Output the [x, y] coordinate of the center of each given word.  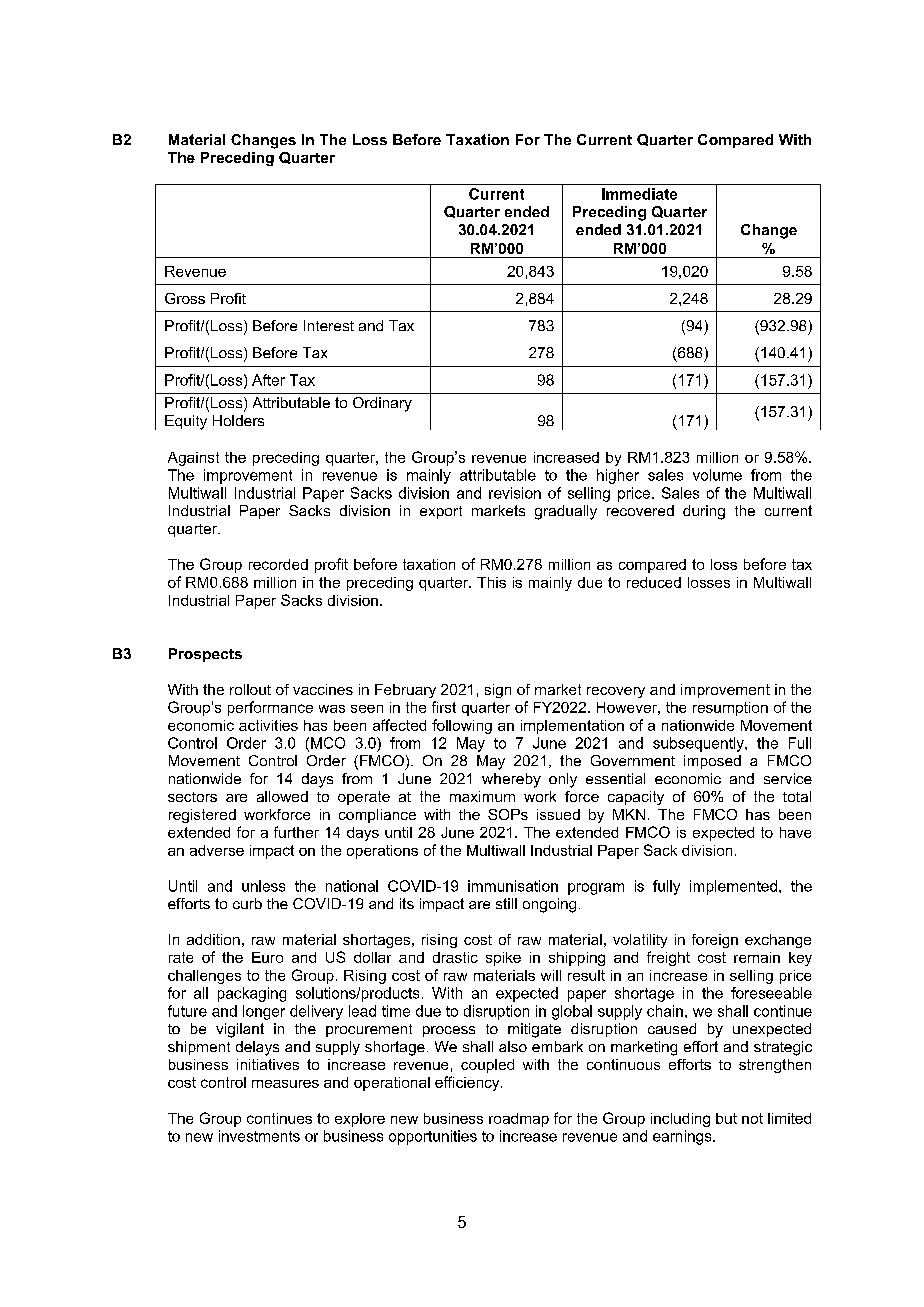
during [704, 512]
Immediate [639, 194]
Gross [185, 298]
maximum [482, 796]
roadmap [519, 1120]
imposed [712, 762]
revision [515, 493]
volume [717, 475]
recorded [278, 564]
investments [259, 1136]
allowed [282, 796]
